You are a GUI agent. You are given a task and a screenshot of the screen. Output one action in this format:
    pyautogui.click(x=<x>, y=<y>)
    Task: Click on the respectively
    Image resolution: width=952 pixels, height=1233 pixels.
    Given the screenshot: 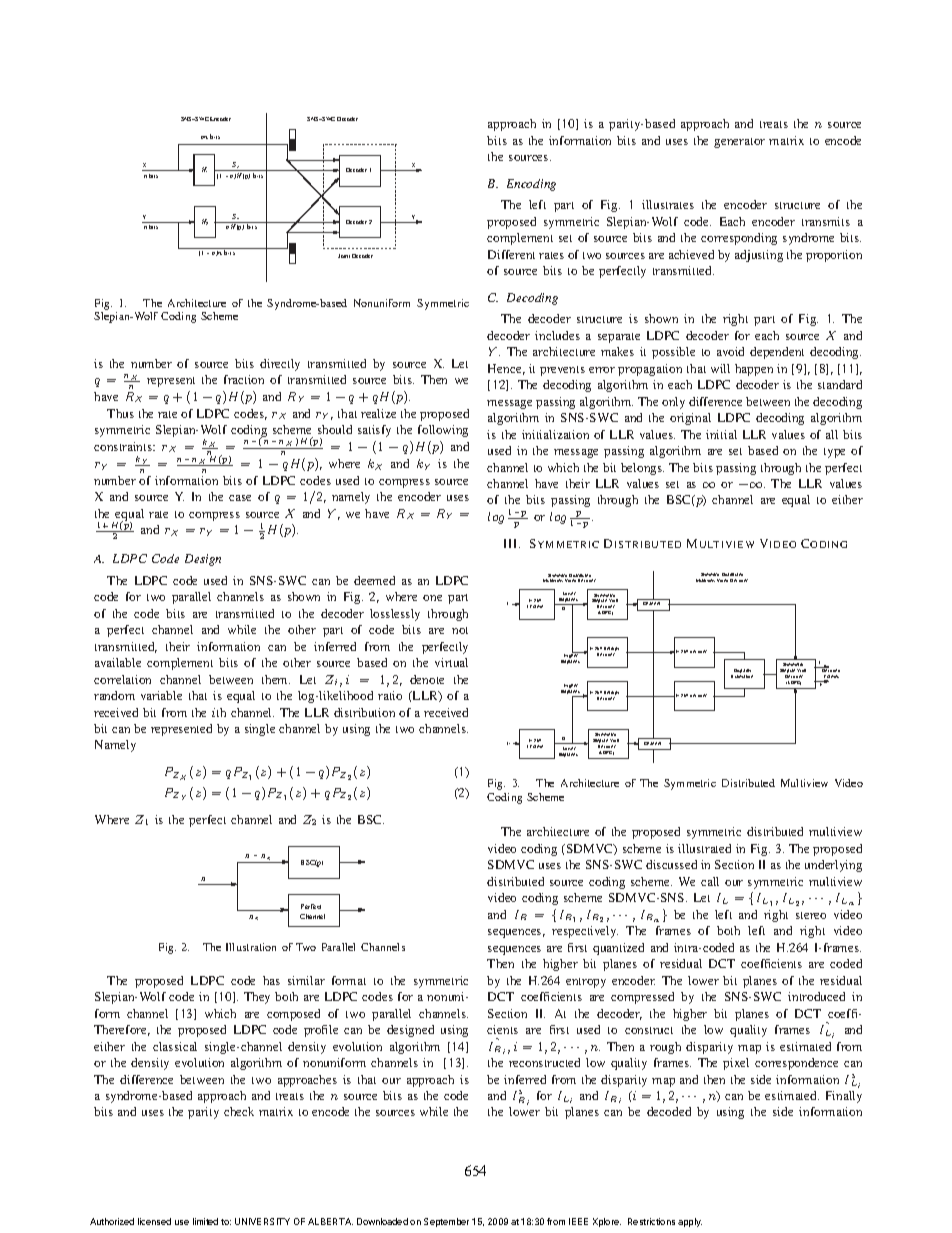 What is the action you would take?
    pyautogui.click(x=585, y=932)
